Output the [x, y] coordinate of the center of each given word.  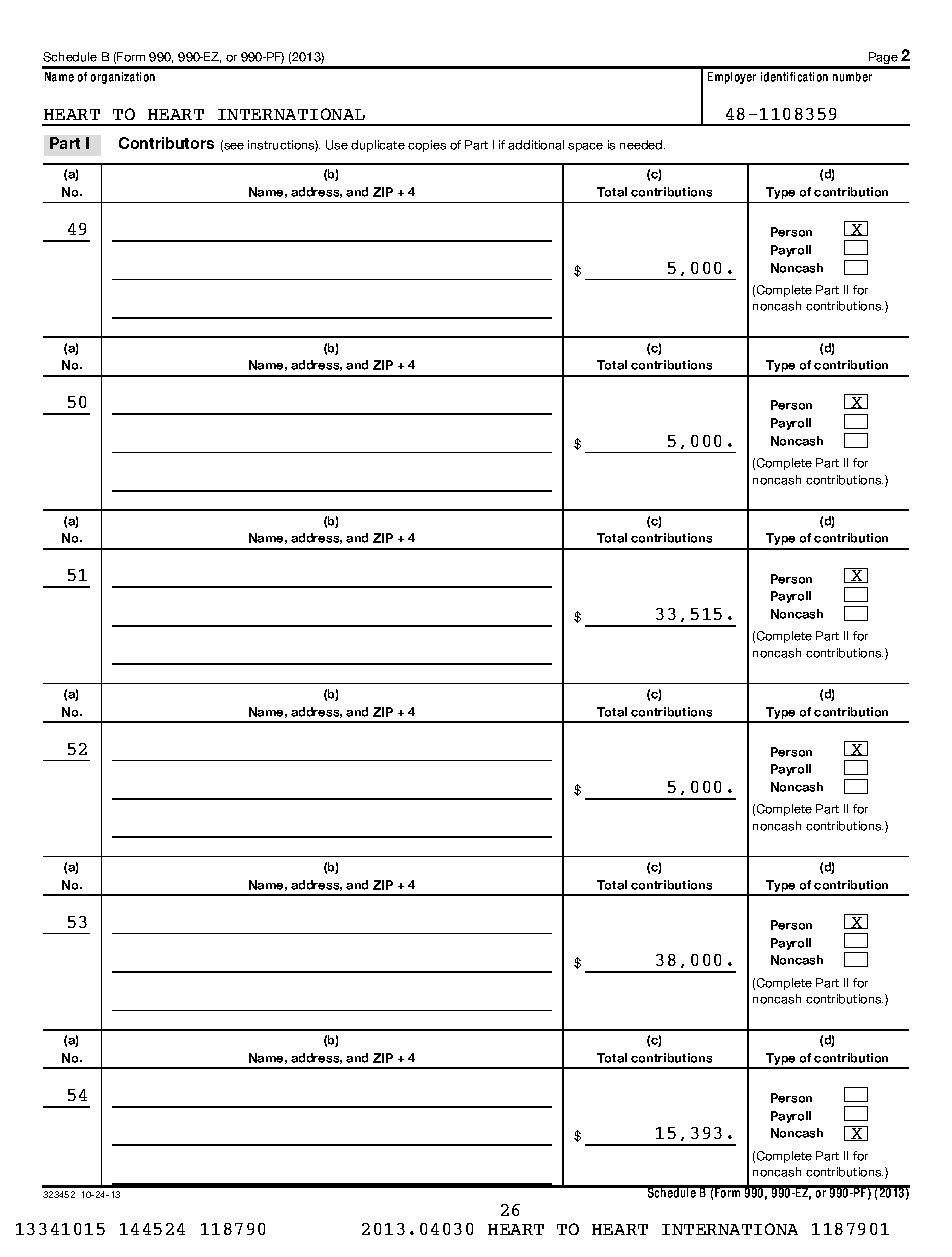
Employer [732, 78]
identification [794, 77]
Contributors [166, 143]
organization [123, 78]
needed [642, 145]
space [585, 147]
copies [427, 146]
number [852, 77]
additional [536, 145]
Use [337, 145]
